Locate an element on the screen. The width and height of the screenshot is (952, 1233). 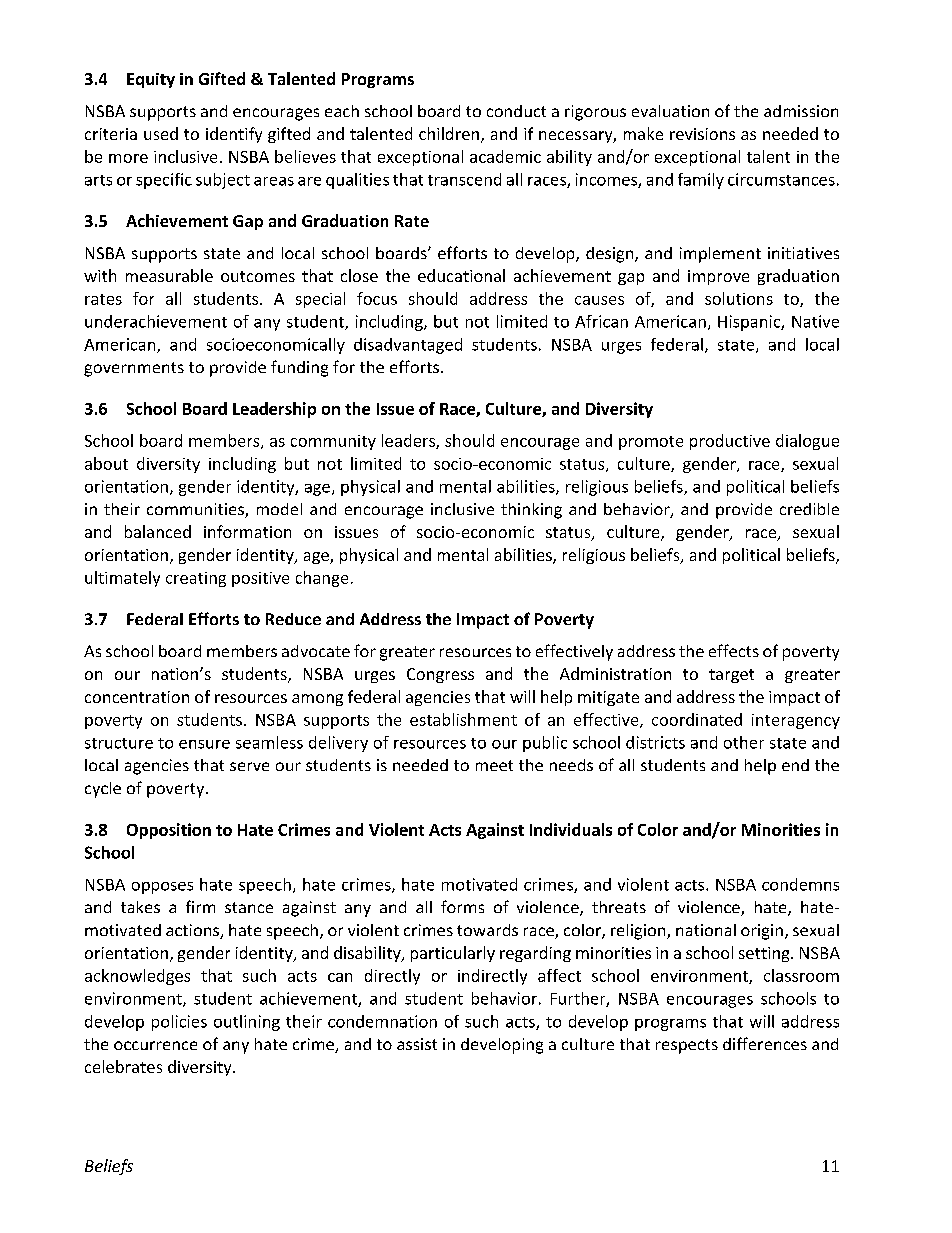
children is located at coordinates (449, 133).
